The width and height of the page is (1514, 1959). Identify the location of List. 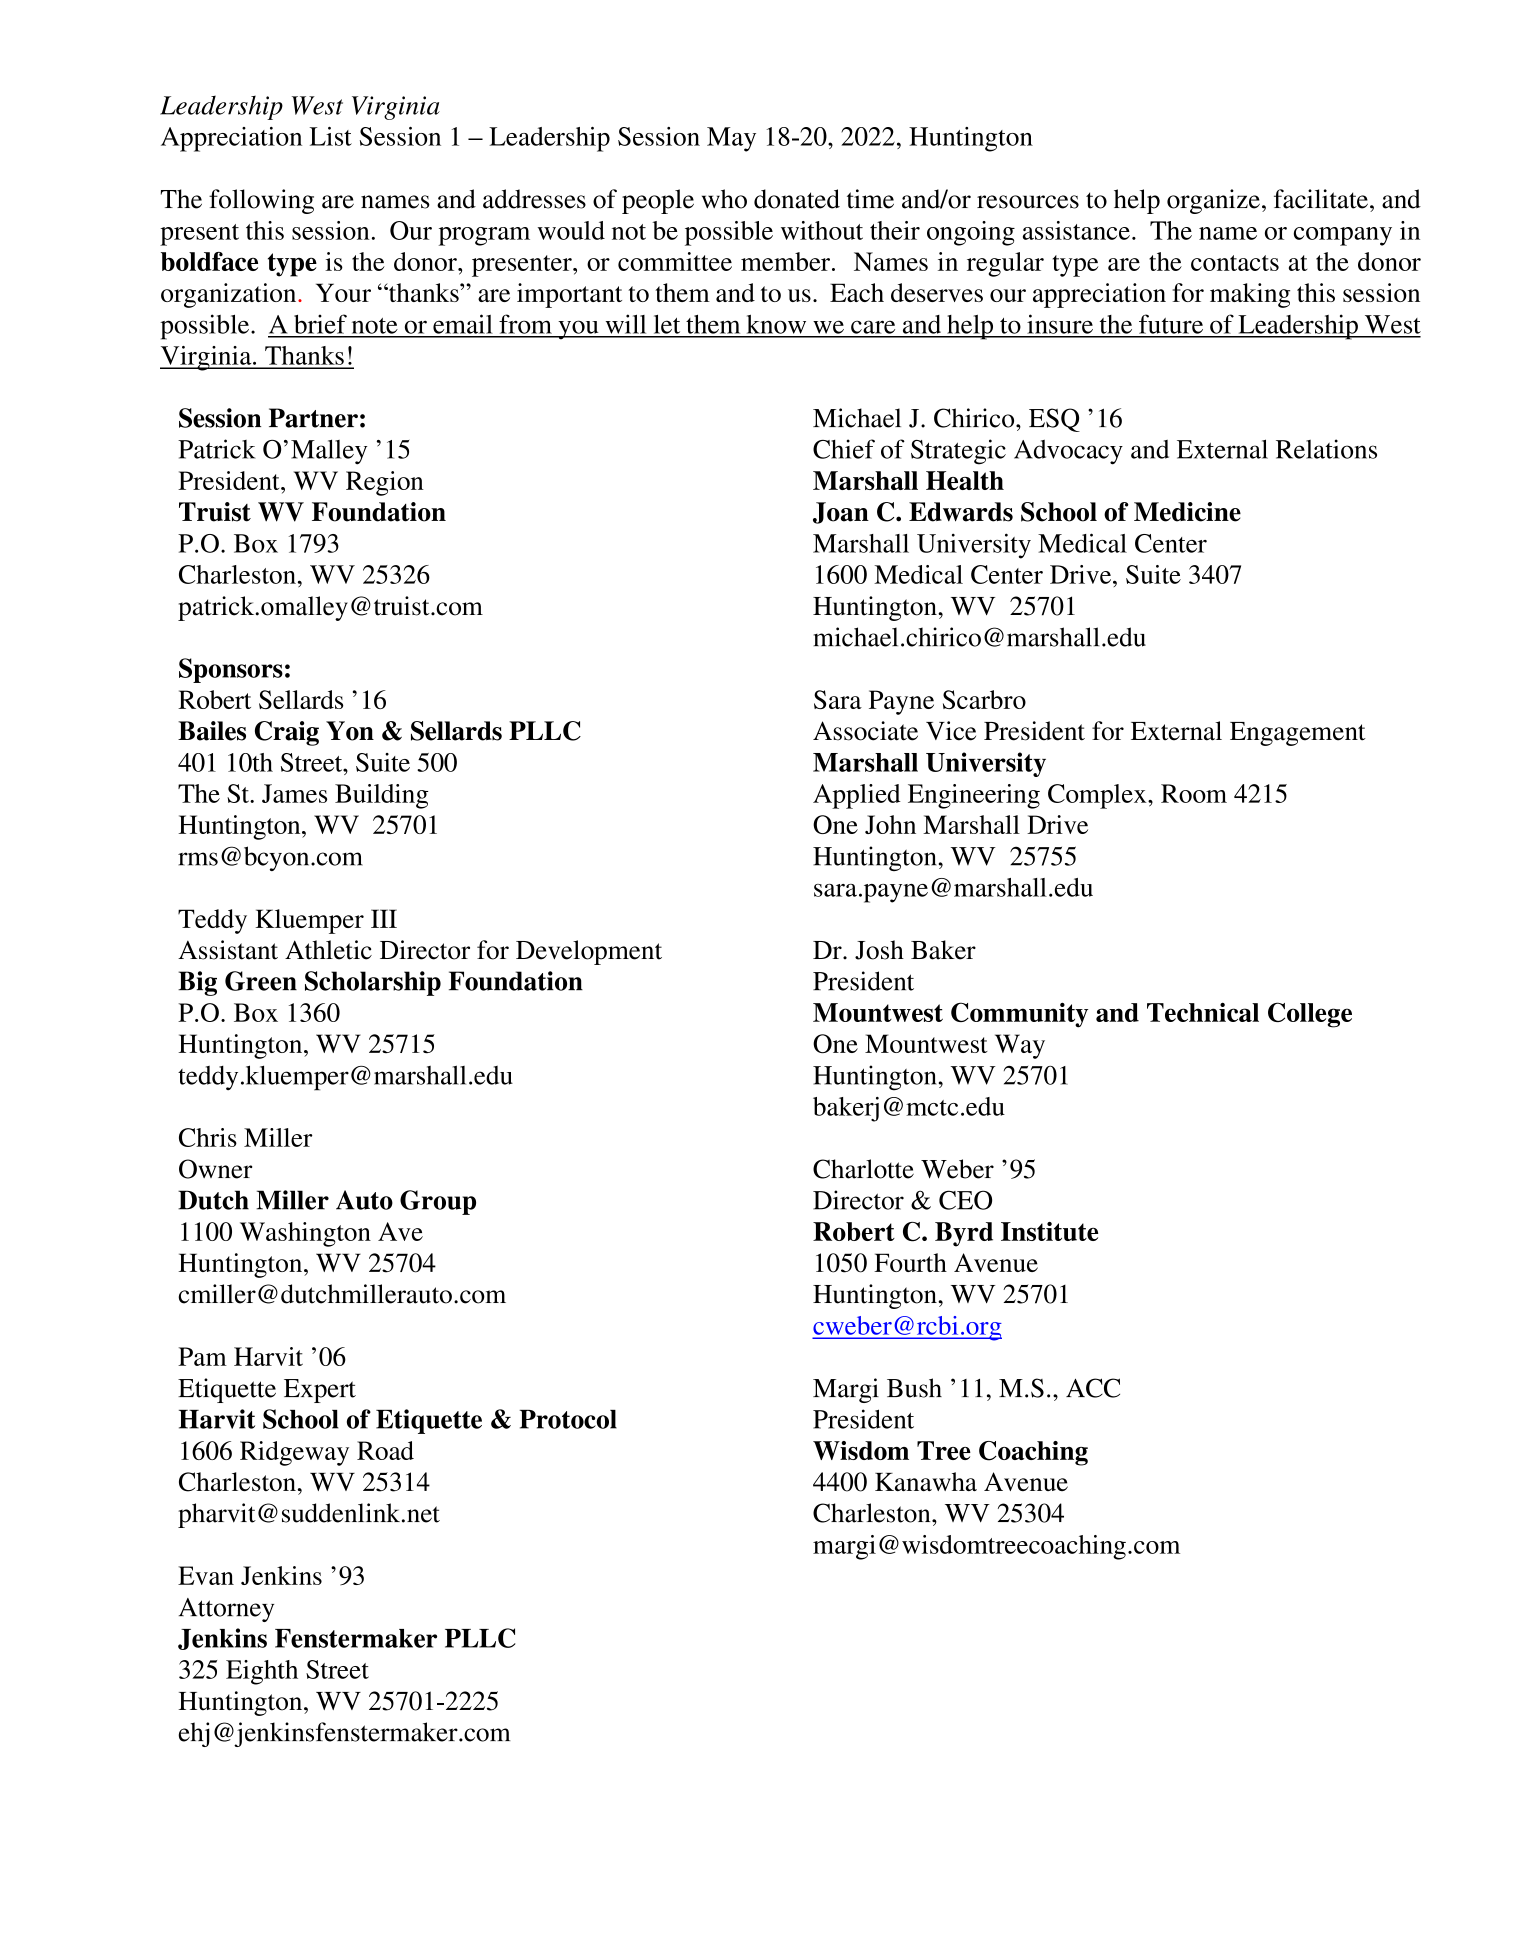
(331, 136).
